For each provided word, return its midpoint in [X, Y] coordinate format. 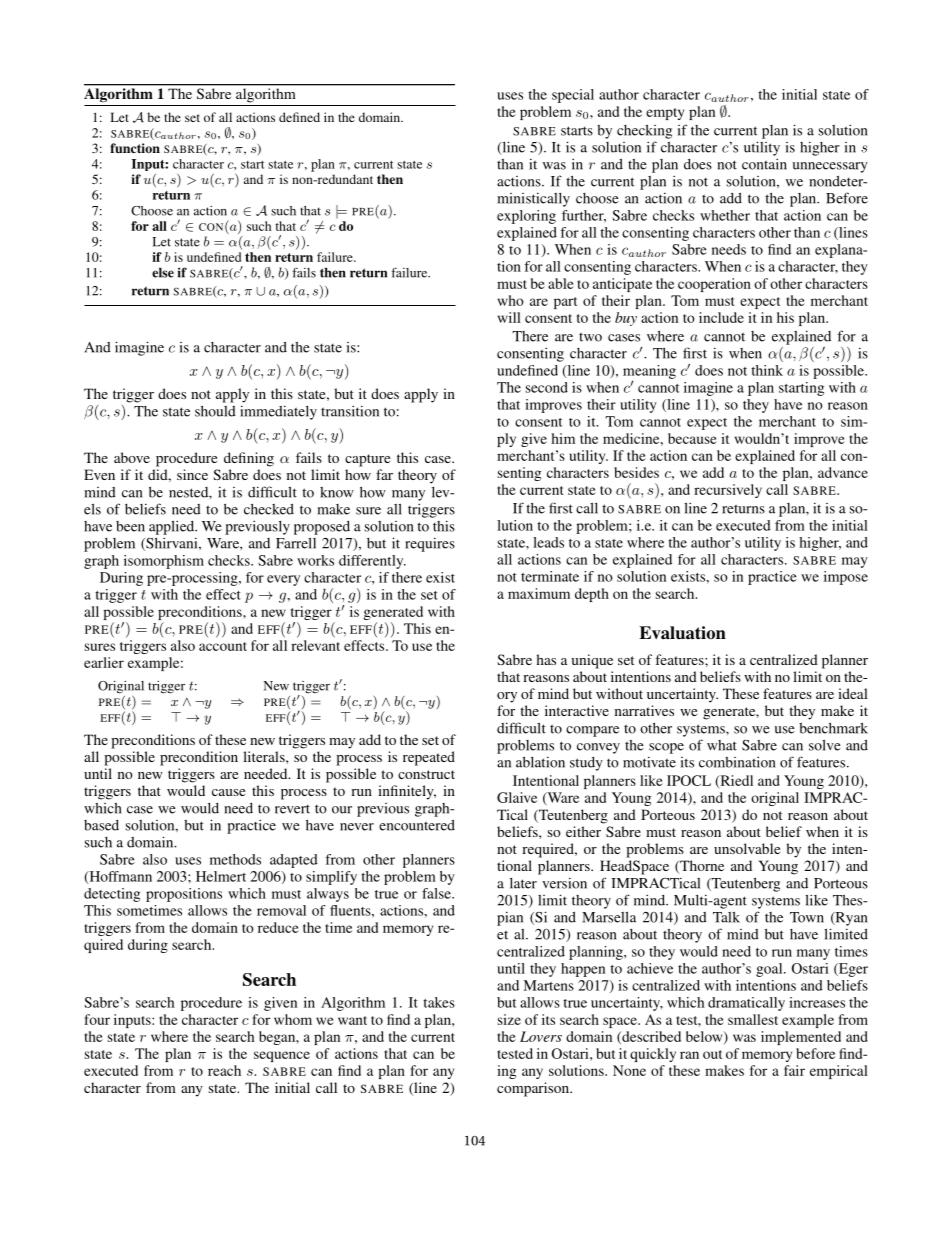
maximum [539, 593]
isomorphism [164, 562]
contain [764, 164]
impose [846, 578]
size [509, 1019]
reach [224, 1070]
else [163, 273]
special [573, 96]
